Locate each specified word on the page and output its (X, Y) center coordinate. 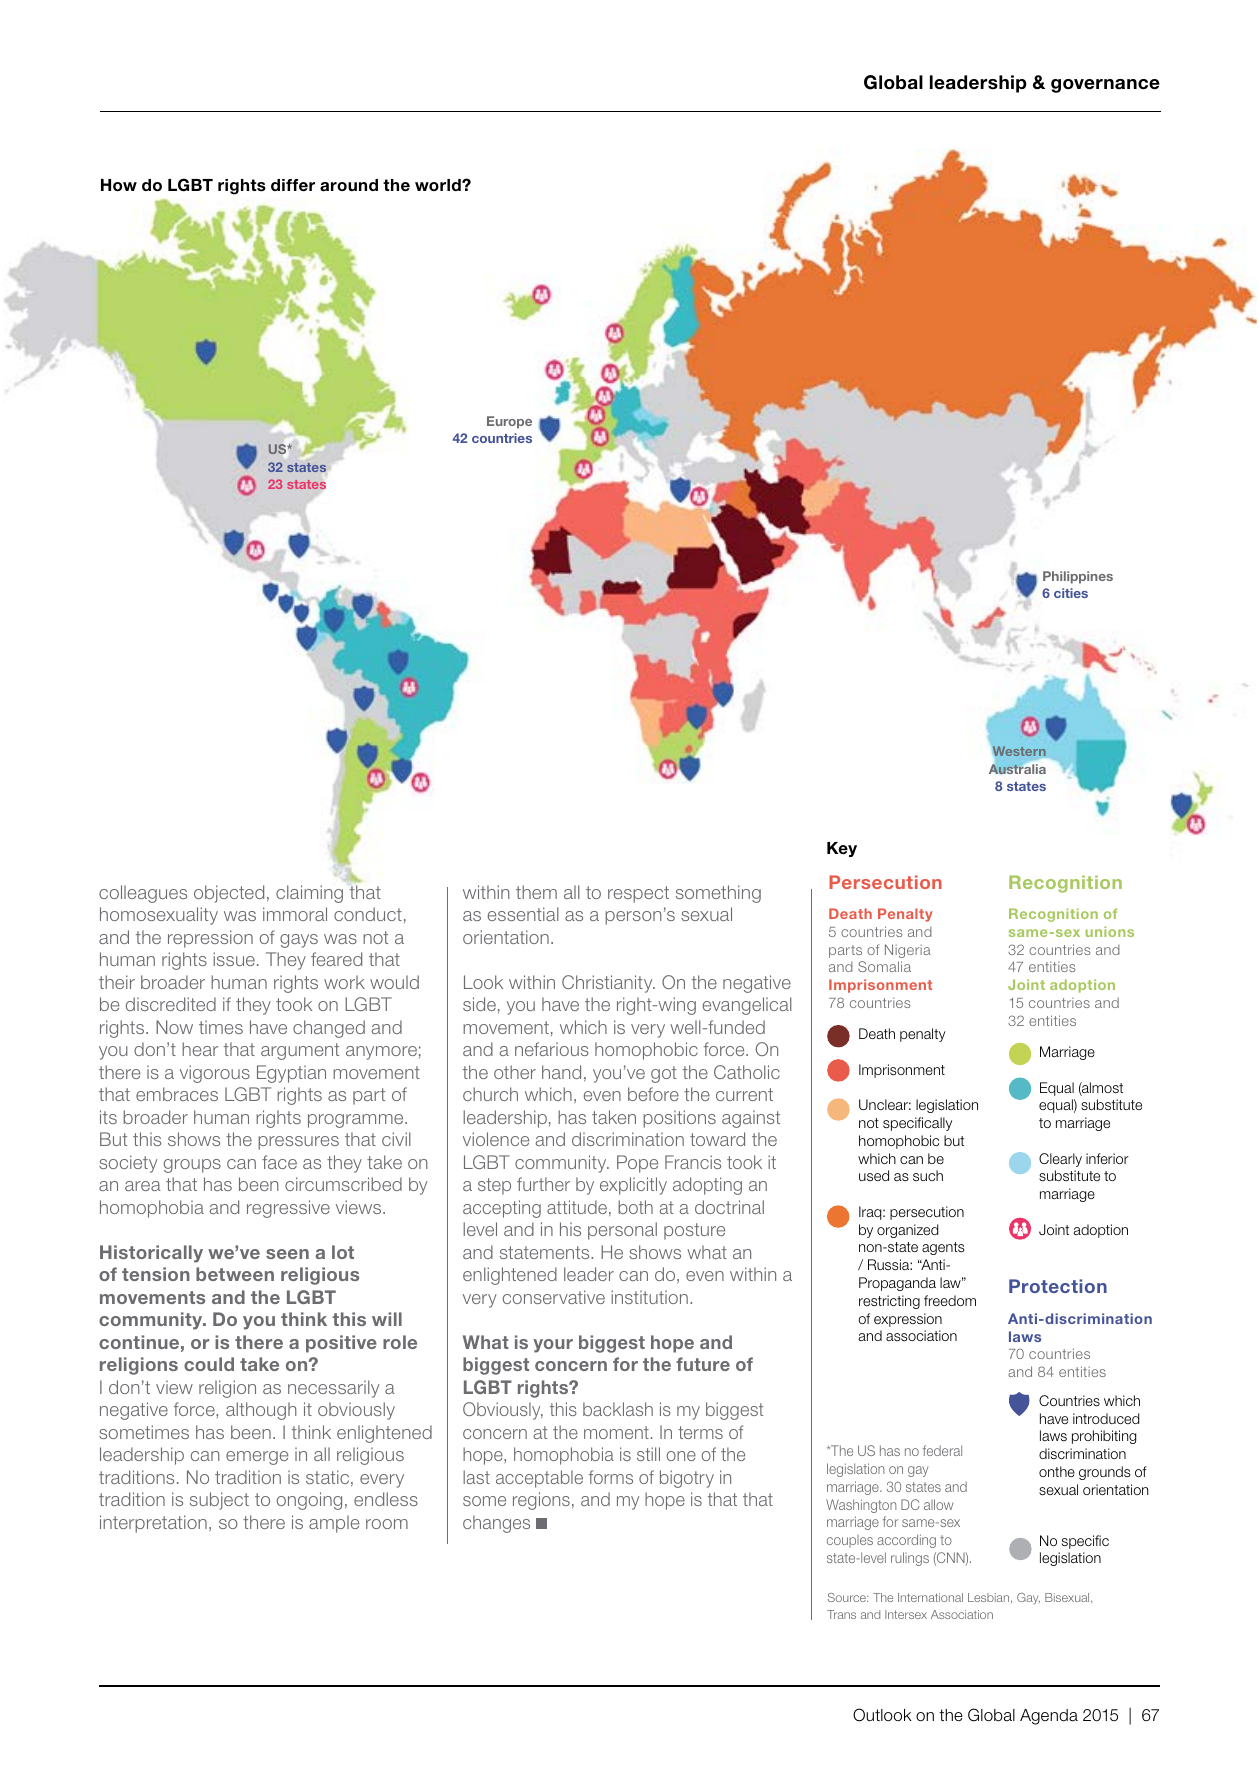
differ (293, 185)
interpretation (153, 1524)
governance (1105, 86)
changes (496, 1524)
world (439, 185)
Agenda (1049, 1717)
